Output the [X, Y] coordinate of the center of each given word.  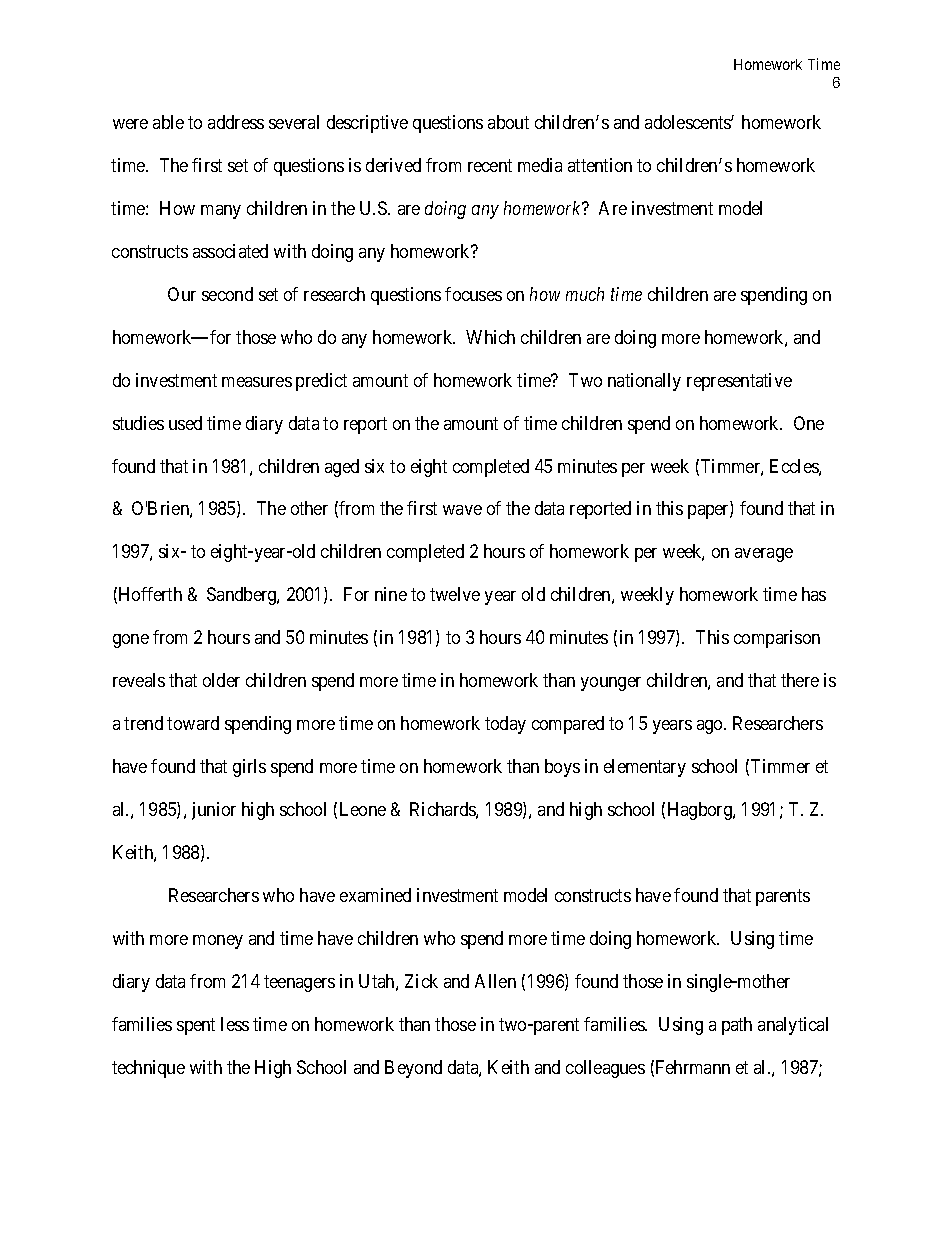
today [505, 725]
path [737, 1026]
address [236, 122]
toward [193, 723]
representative [739, 382]
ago [711, 727]
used [185, 423]
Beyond [413, 1069]
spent [196, 1026]
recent [490, 165]
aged [342, 468]
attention [600, 165]
